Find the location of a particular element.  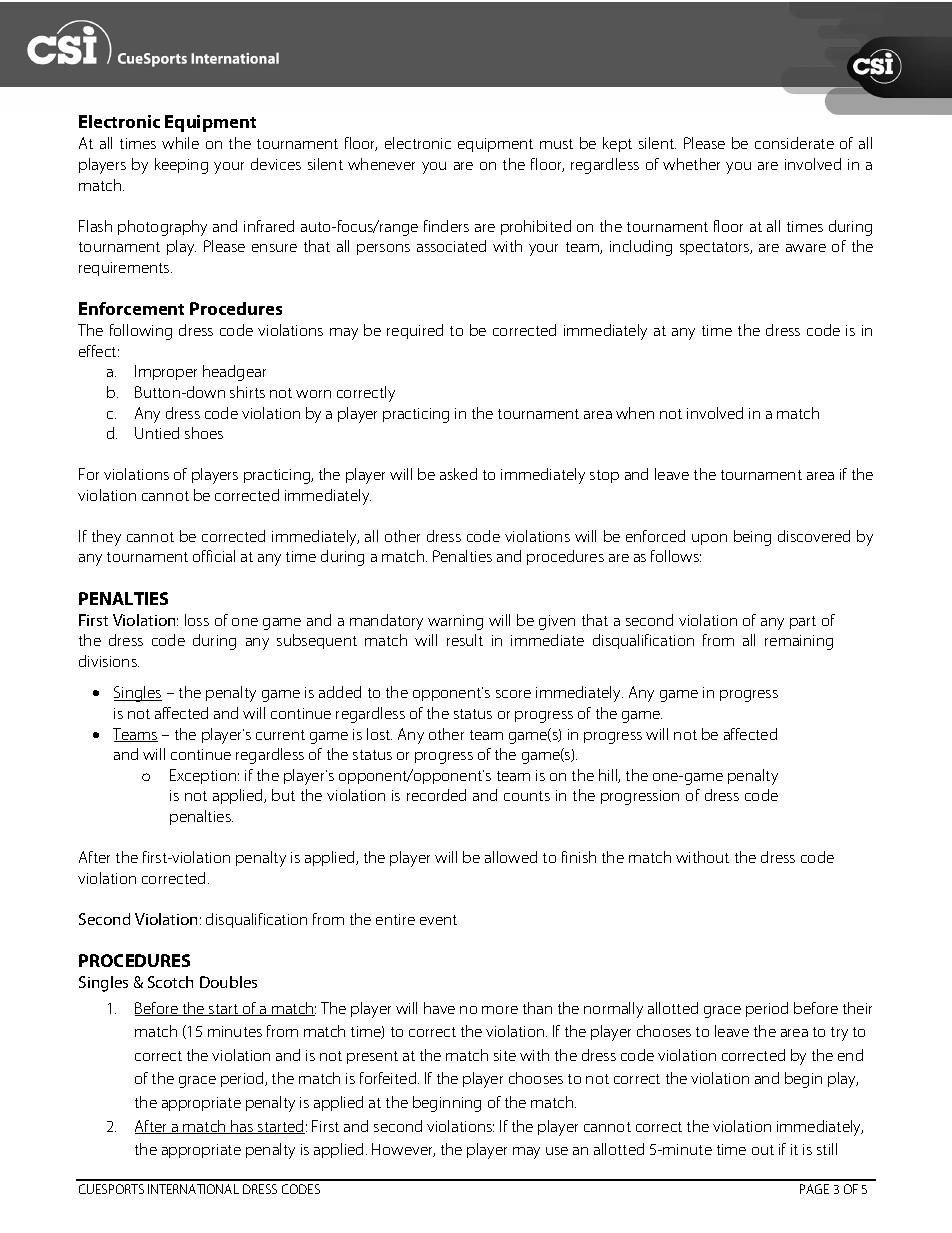

being is located at coordinates (752, 538).
